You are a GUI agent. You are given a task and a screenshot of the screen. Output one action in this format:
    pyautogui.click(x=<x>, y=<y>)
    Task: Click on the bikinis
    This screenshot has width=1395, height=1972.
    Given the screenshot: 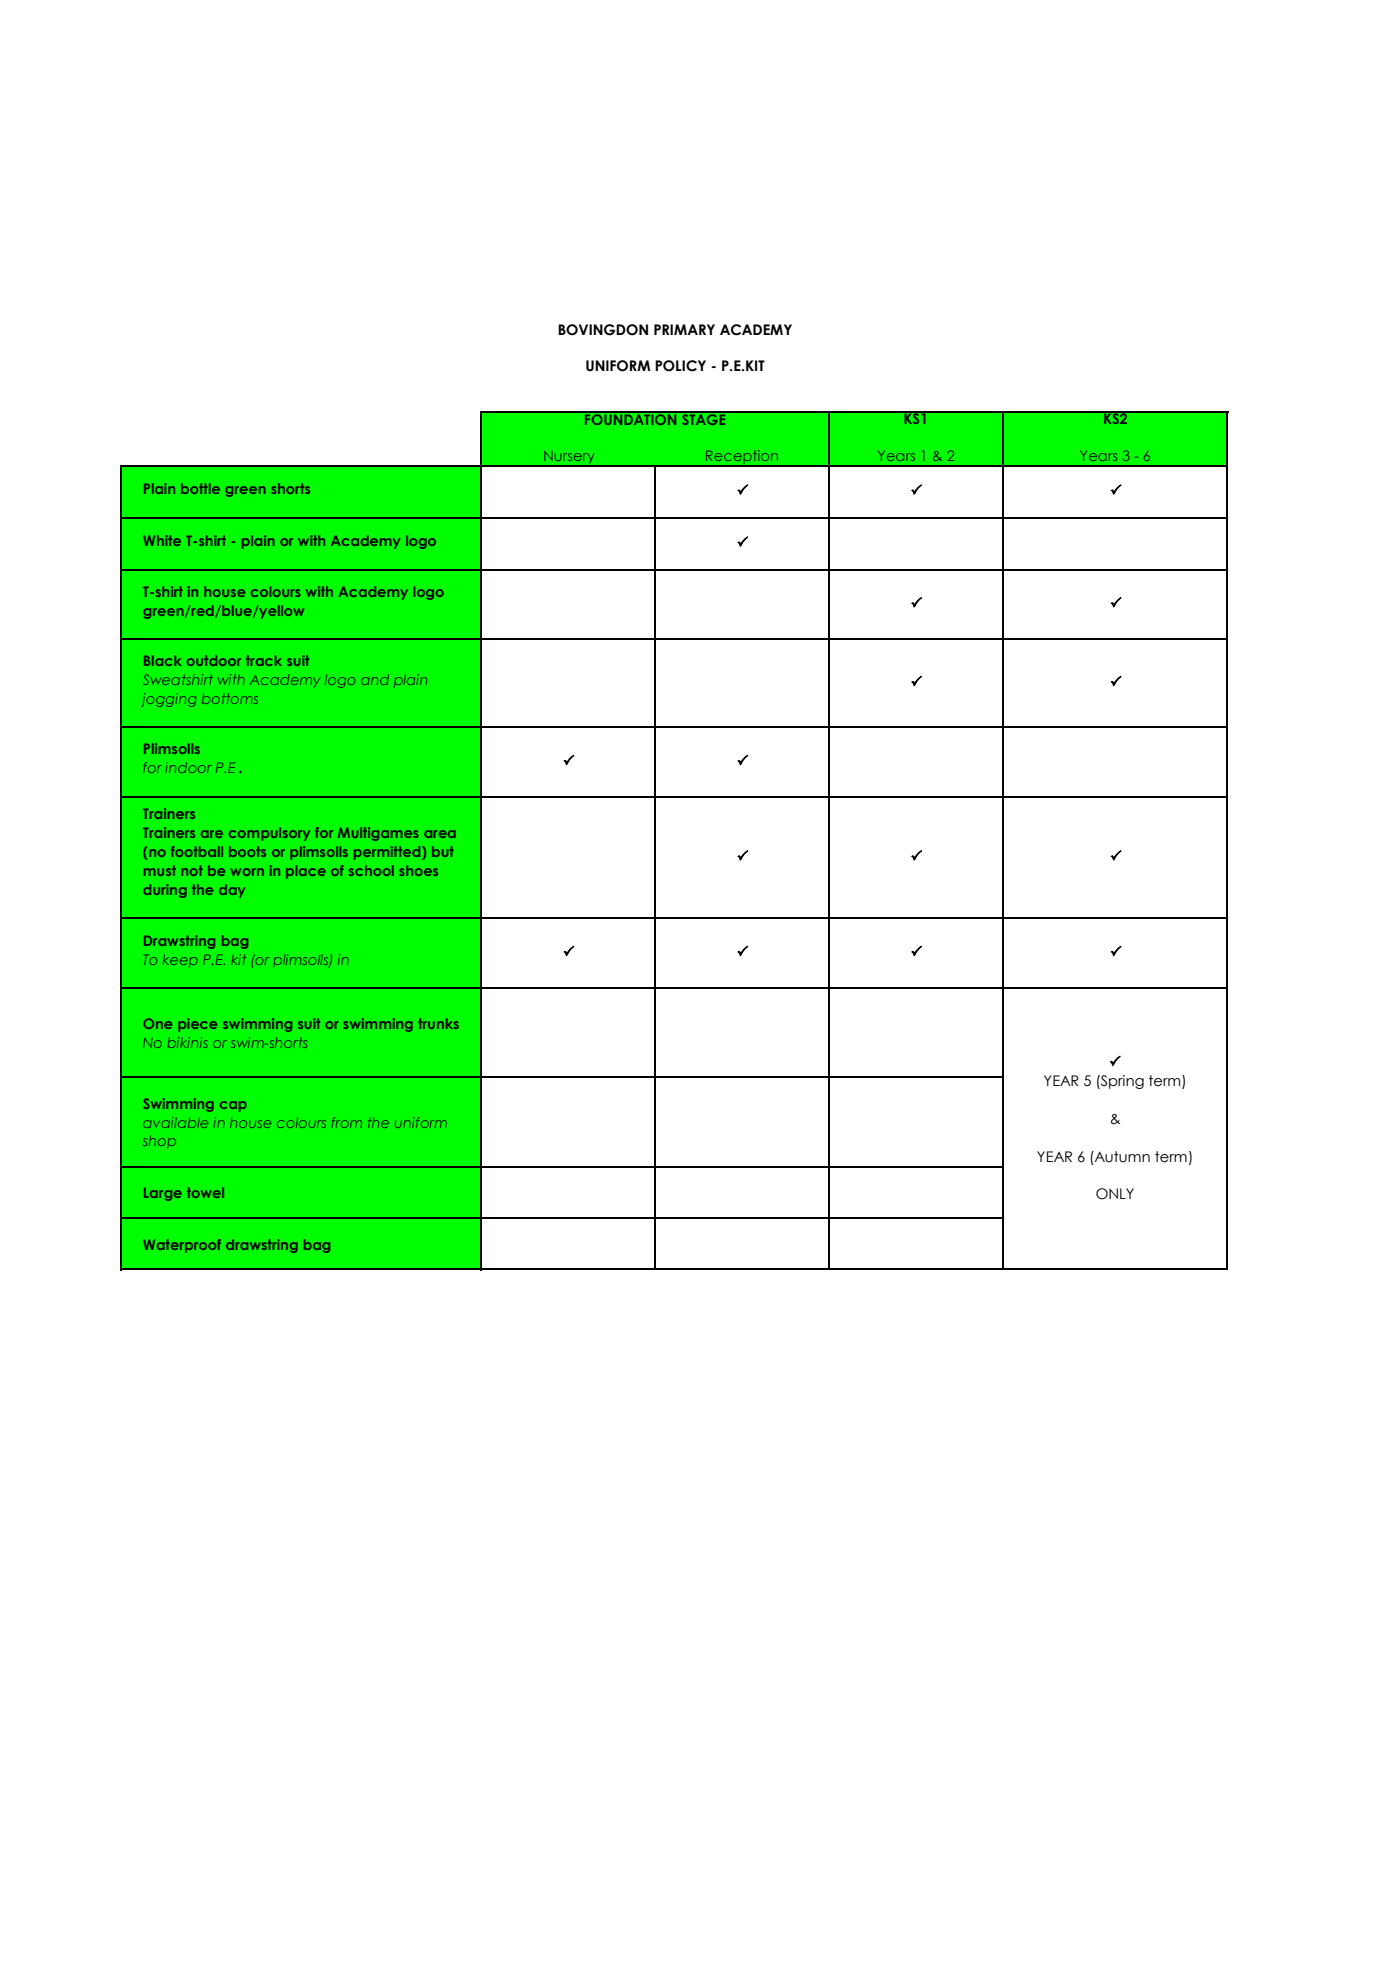 What is the action you would take?
    pyautogui.click(x=188, y=1042)
